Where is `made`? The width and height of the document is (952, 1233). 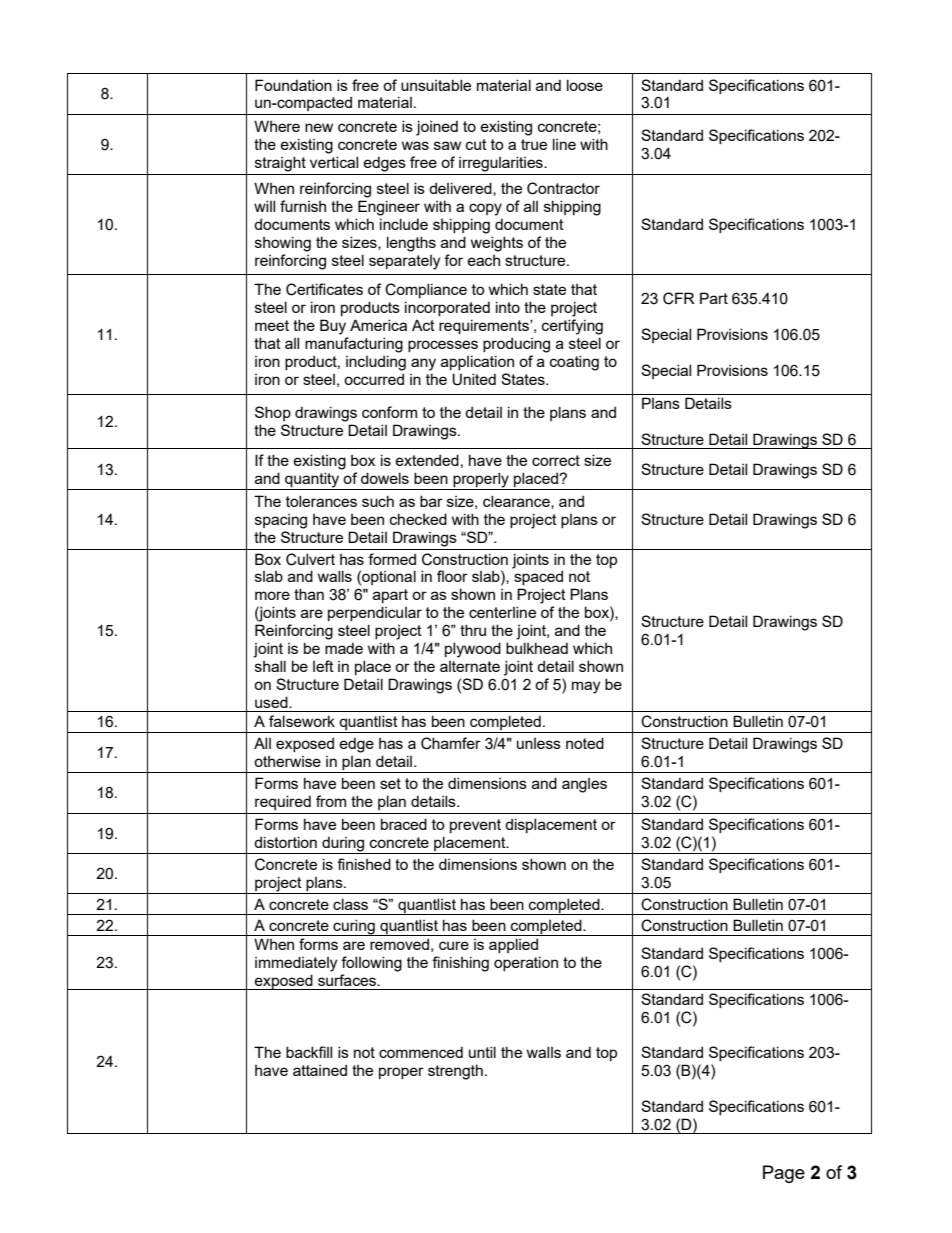
made is located at coordinates (344, 648).
